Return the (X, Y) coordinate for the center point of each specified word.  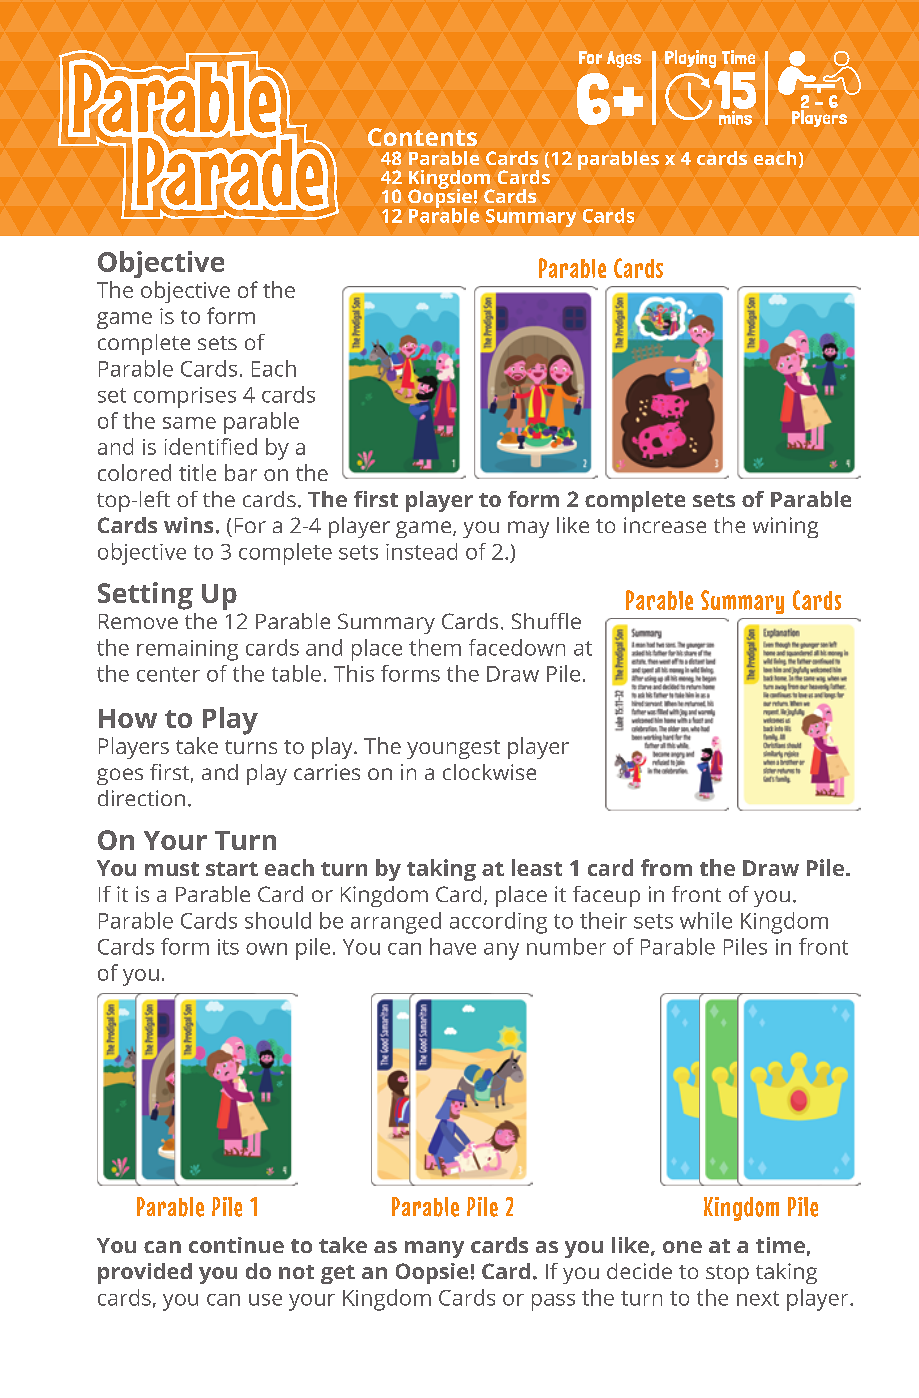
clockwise (489, 772)
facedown (517, 647)
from (666, 867)
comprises (185, 397)
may (528, 529)
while (706, 920)
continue (236, 1245)
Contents (422, 137)
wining (785, 527)
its (228, 947)
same (189, 423)
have (453, 946)
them (435, 647)
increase (665, 525)
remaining (187, 650)
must (172, 869)
